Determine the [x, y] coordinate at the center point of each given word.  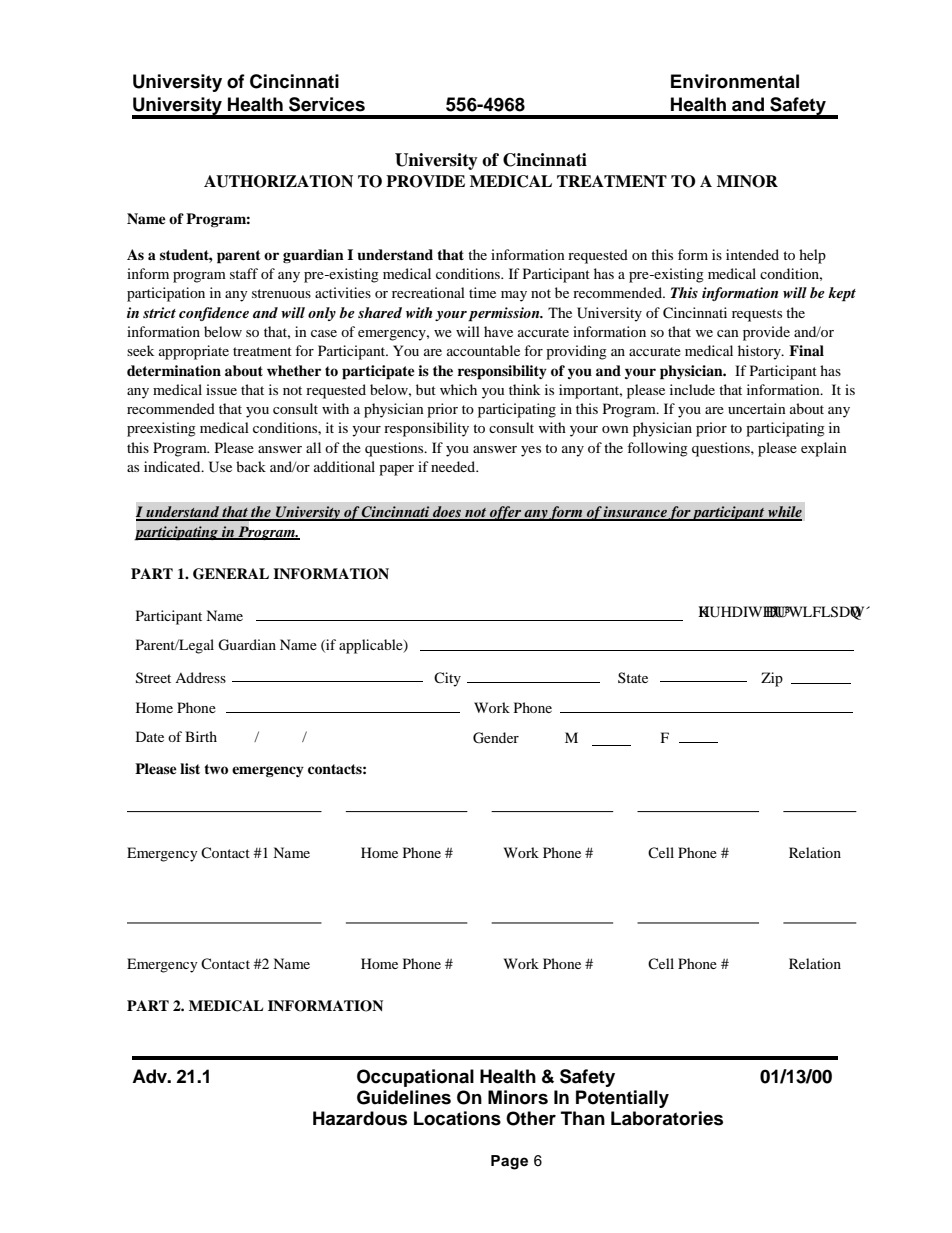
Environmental [735, 81]
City [447, 679]
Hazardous [360, 1118]
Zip [772, 679]
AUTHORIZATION [278, 181]
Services [327, 104]
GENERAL [231, 574]
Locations [457, 1118]
